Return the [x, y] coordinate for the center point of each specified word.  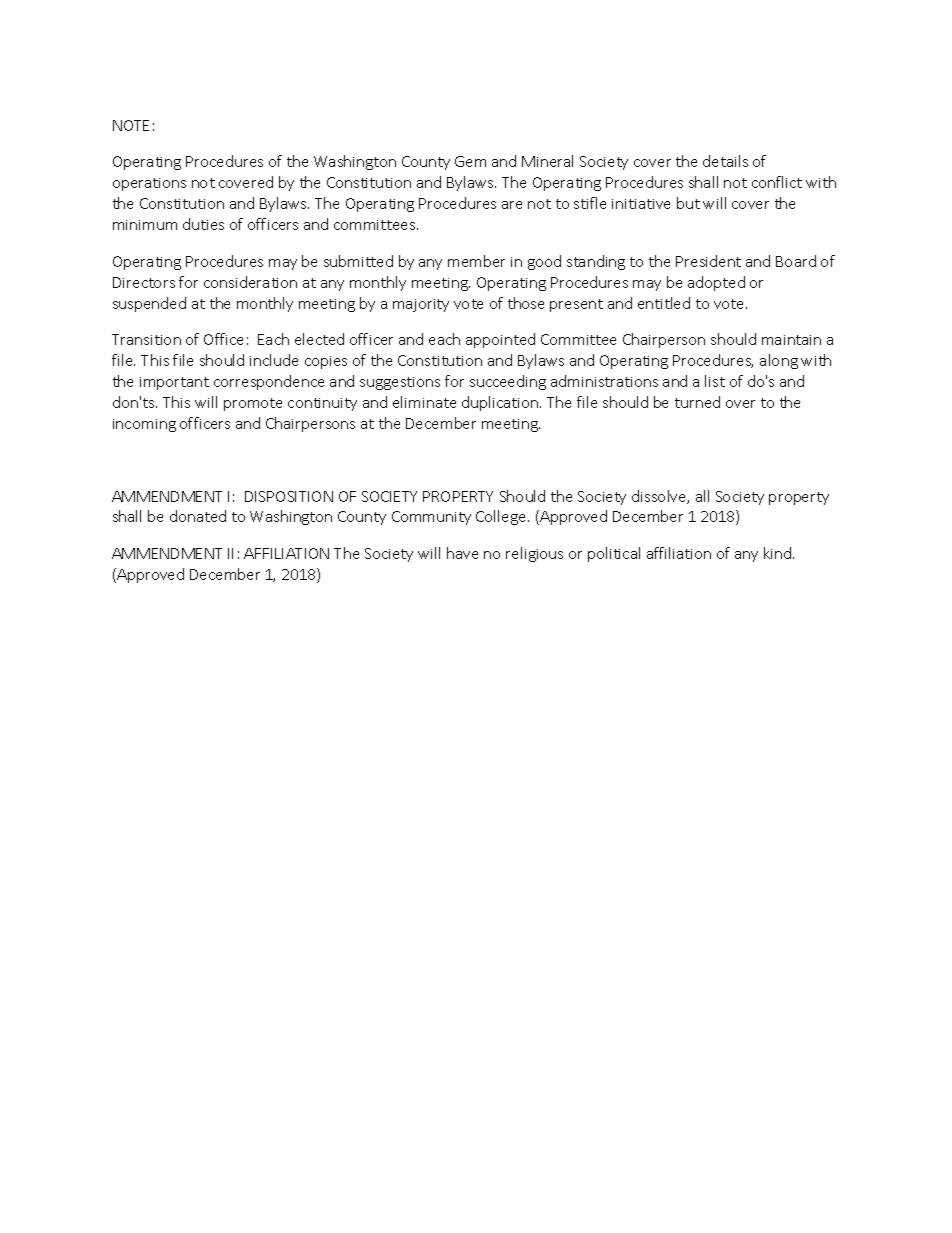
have [462, 553]
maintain [791, 340]
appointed [500, 340]
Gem [470, 161]
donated [198, 516]
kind [779, 553]
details [725, 161]
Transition [146, 339]
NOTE [131, 125]
